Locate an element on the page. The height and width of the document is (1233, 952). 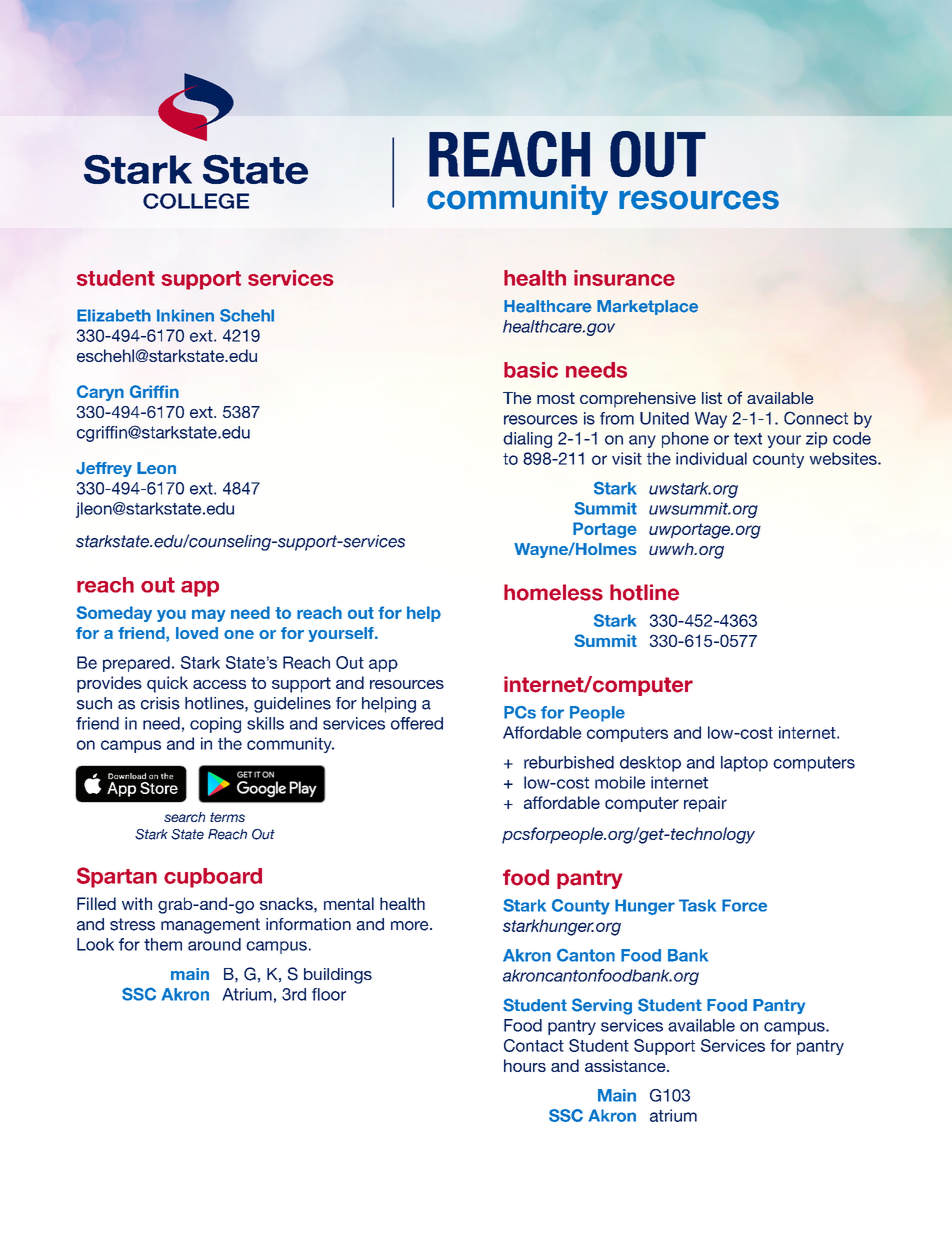
Contact is located at coordinates (534, 1045).
